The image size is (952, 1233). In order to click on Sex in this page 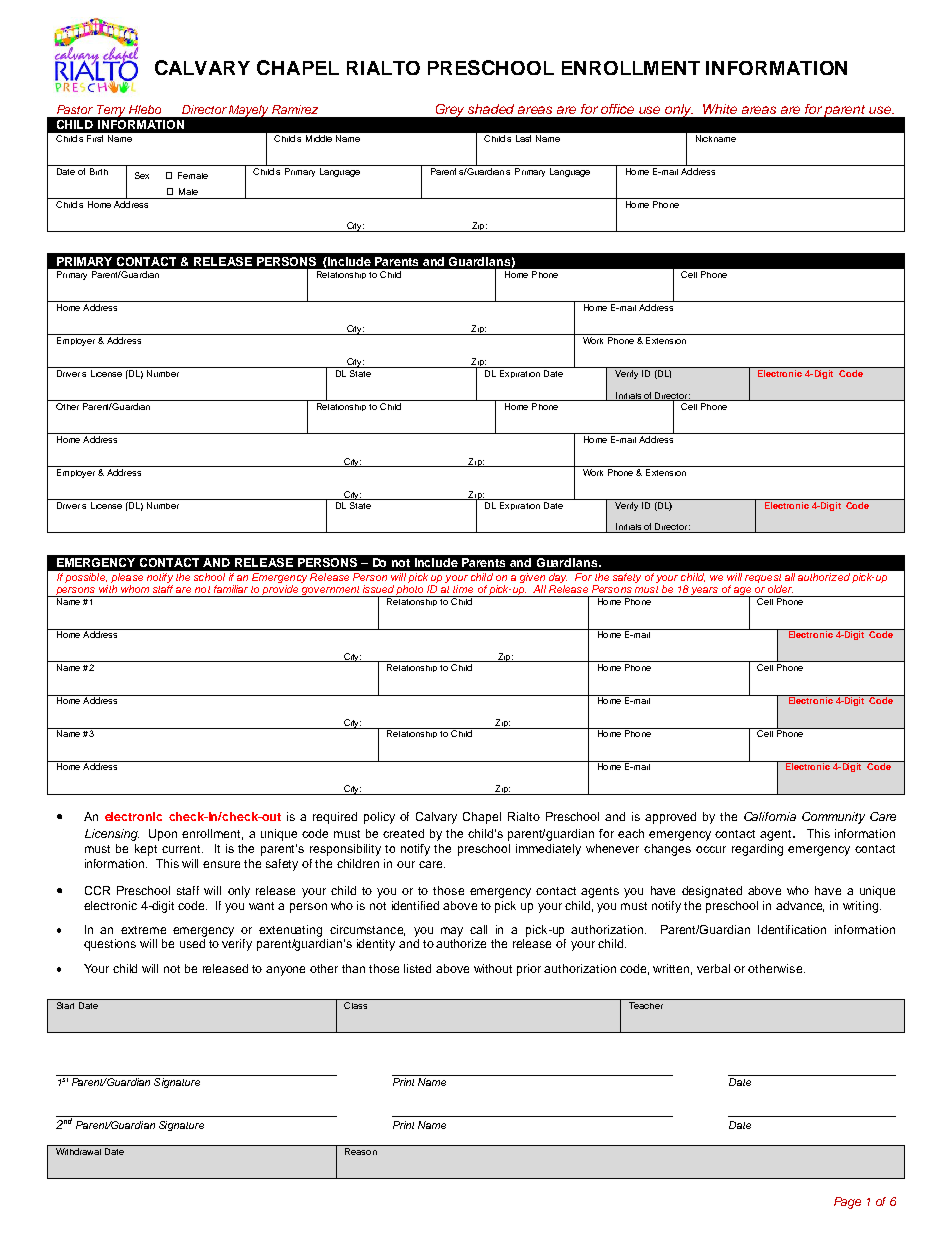, I will do `click(142, 175)`.
